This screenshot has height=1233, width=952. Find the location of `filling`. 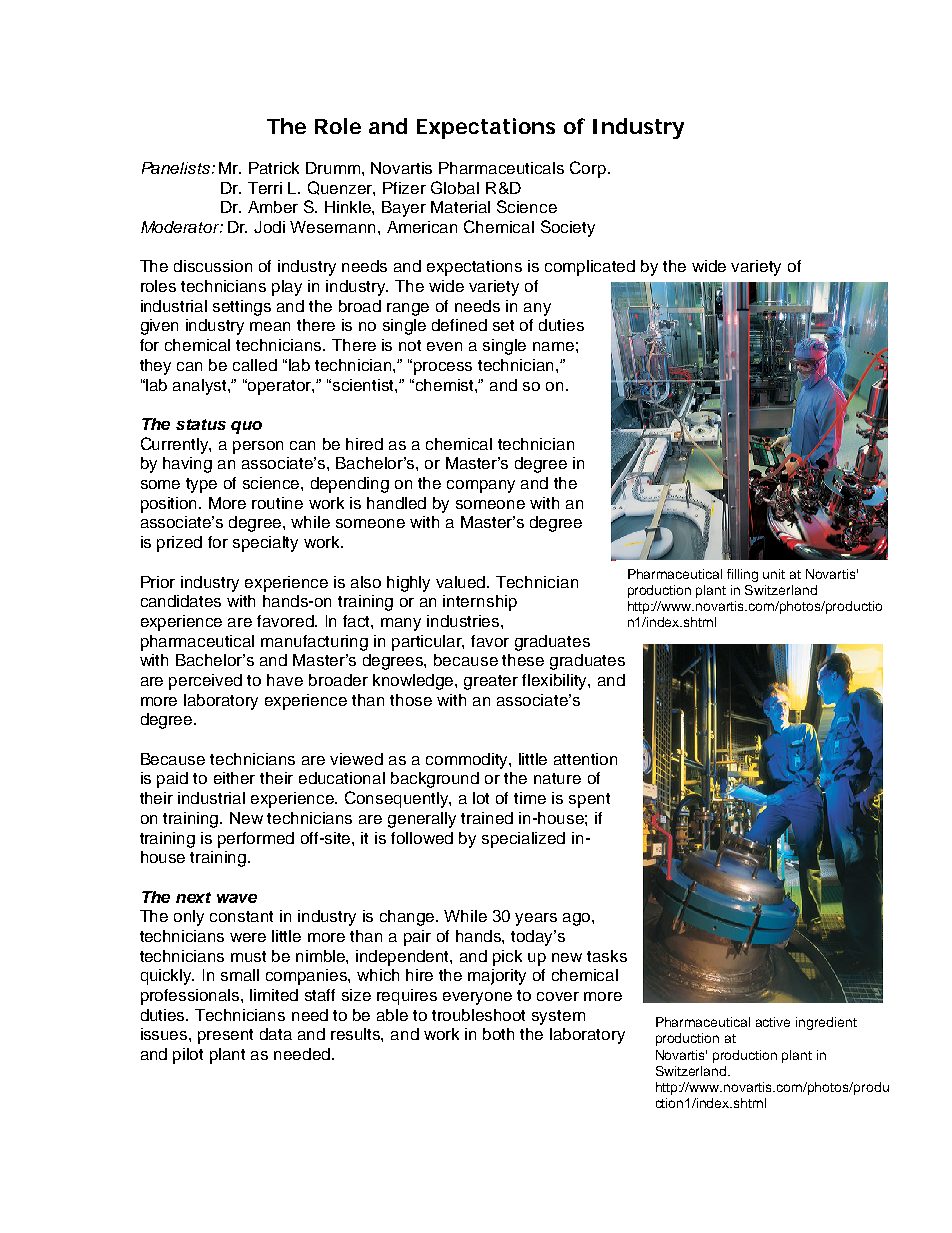

filling is located at coordinates (742, 575).
